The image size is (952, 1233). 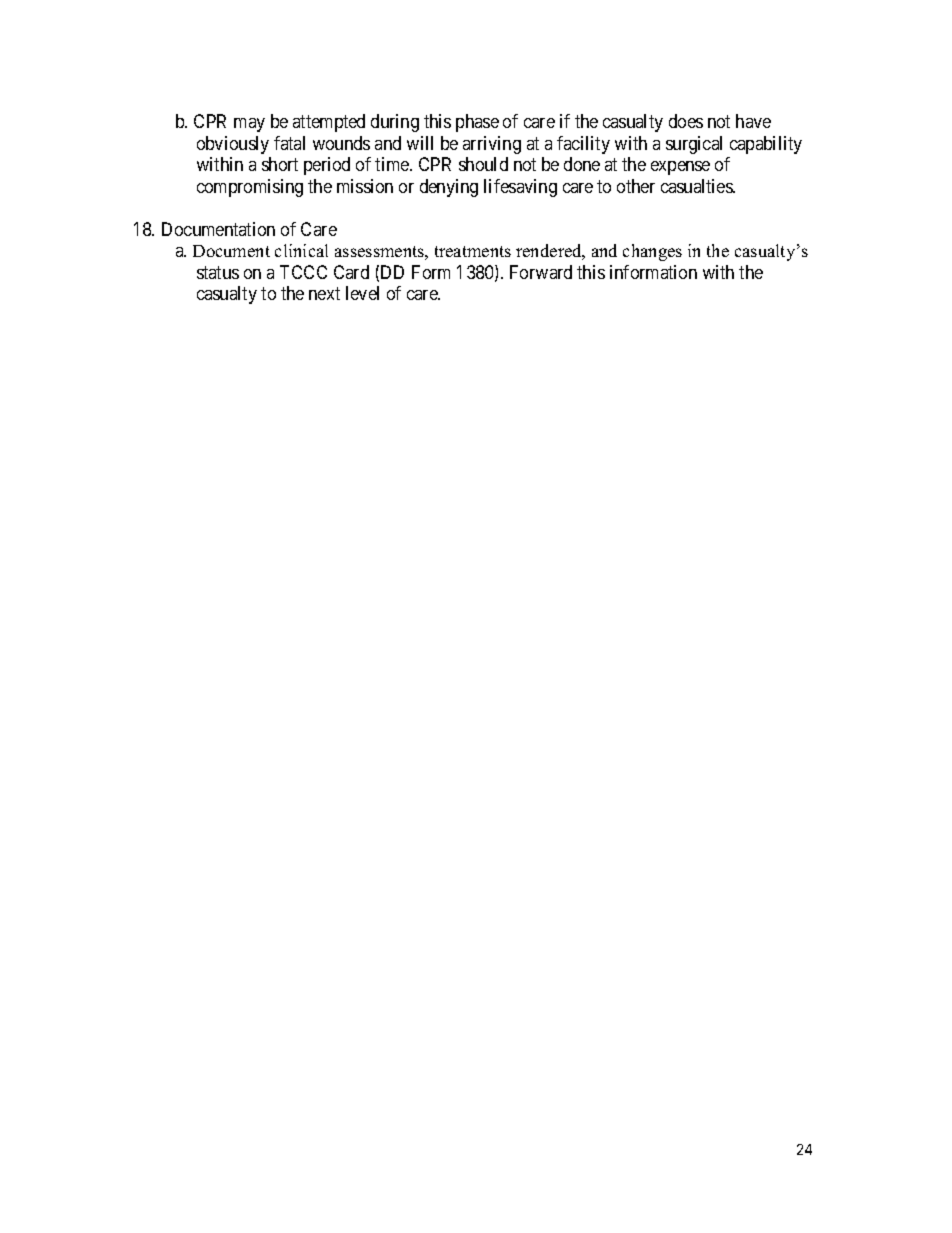 I want to click on Forward, so click(x=541, y=272).
